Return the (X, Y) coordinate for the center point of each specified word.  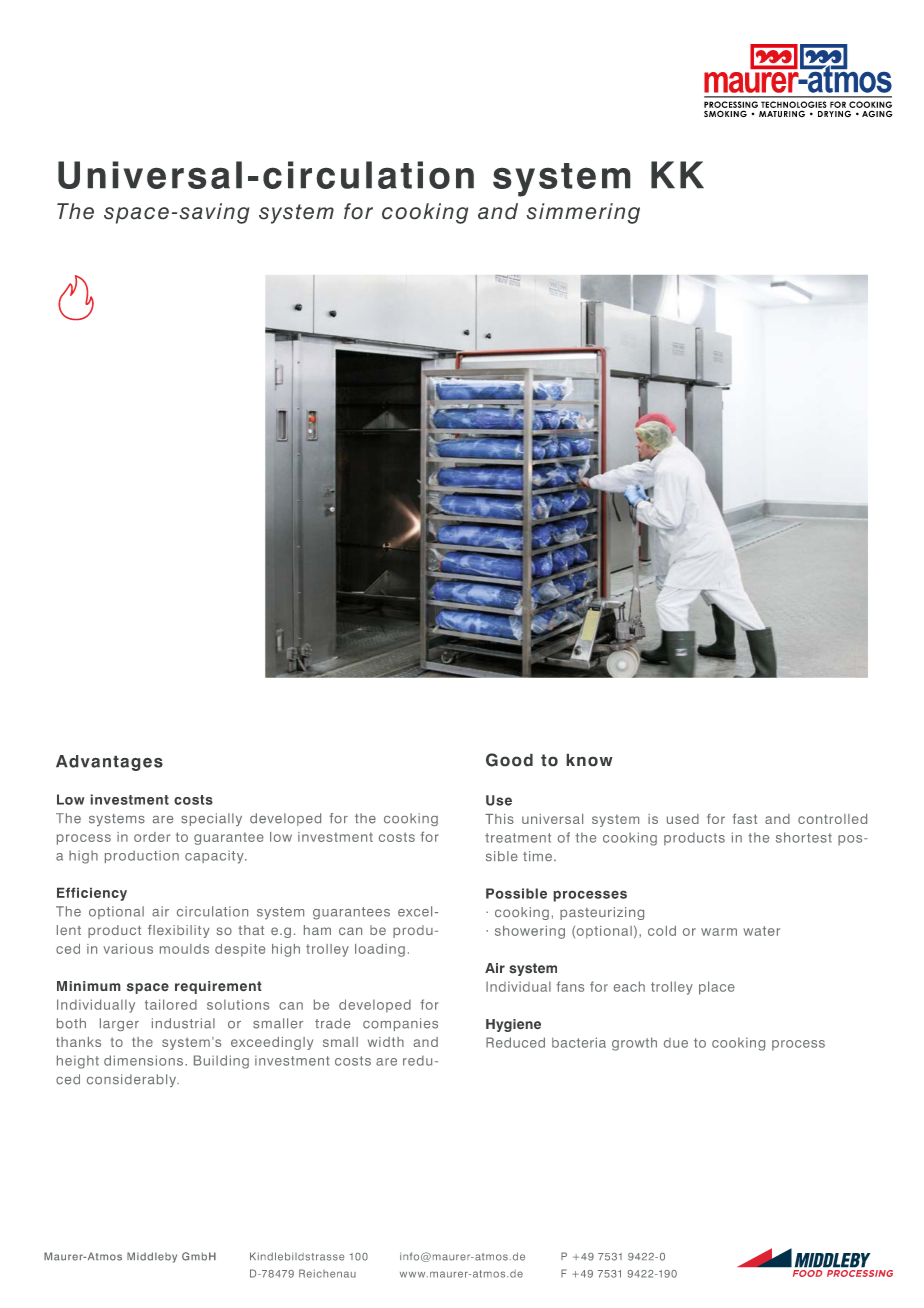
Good (509, 760)
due (676, 1043)
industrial (183, 1023)
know (589, 760)
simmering (583, 213)
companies (400, 1024)
